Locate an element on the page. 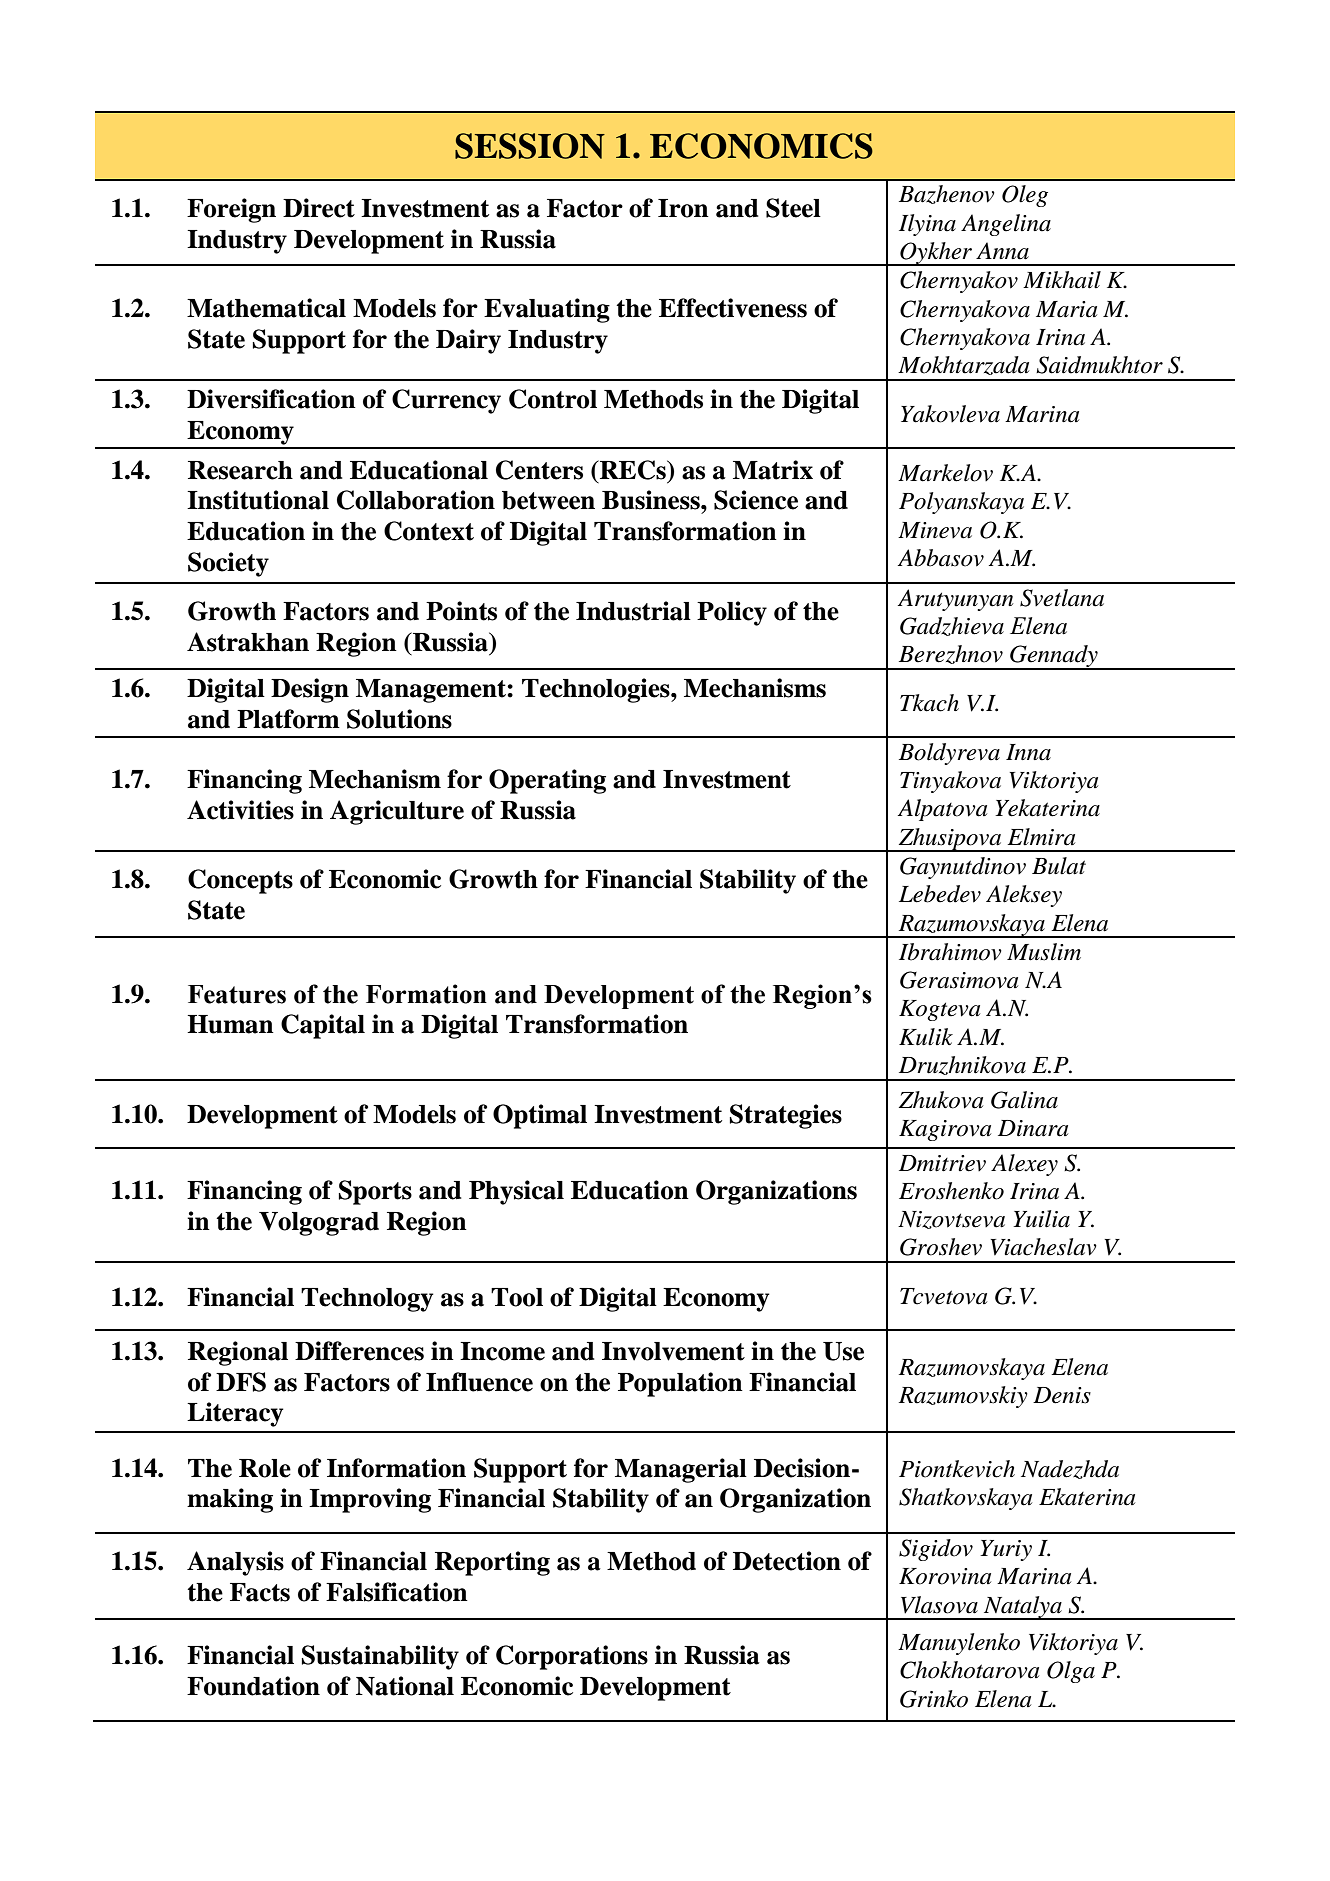 Image resolution: width=1330 pixels, height=1881 pixels. Sustainability is located at coordinates (380, 1657).
